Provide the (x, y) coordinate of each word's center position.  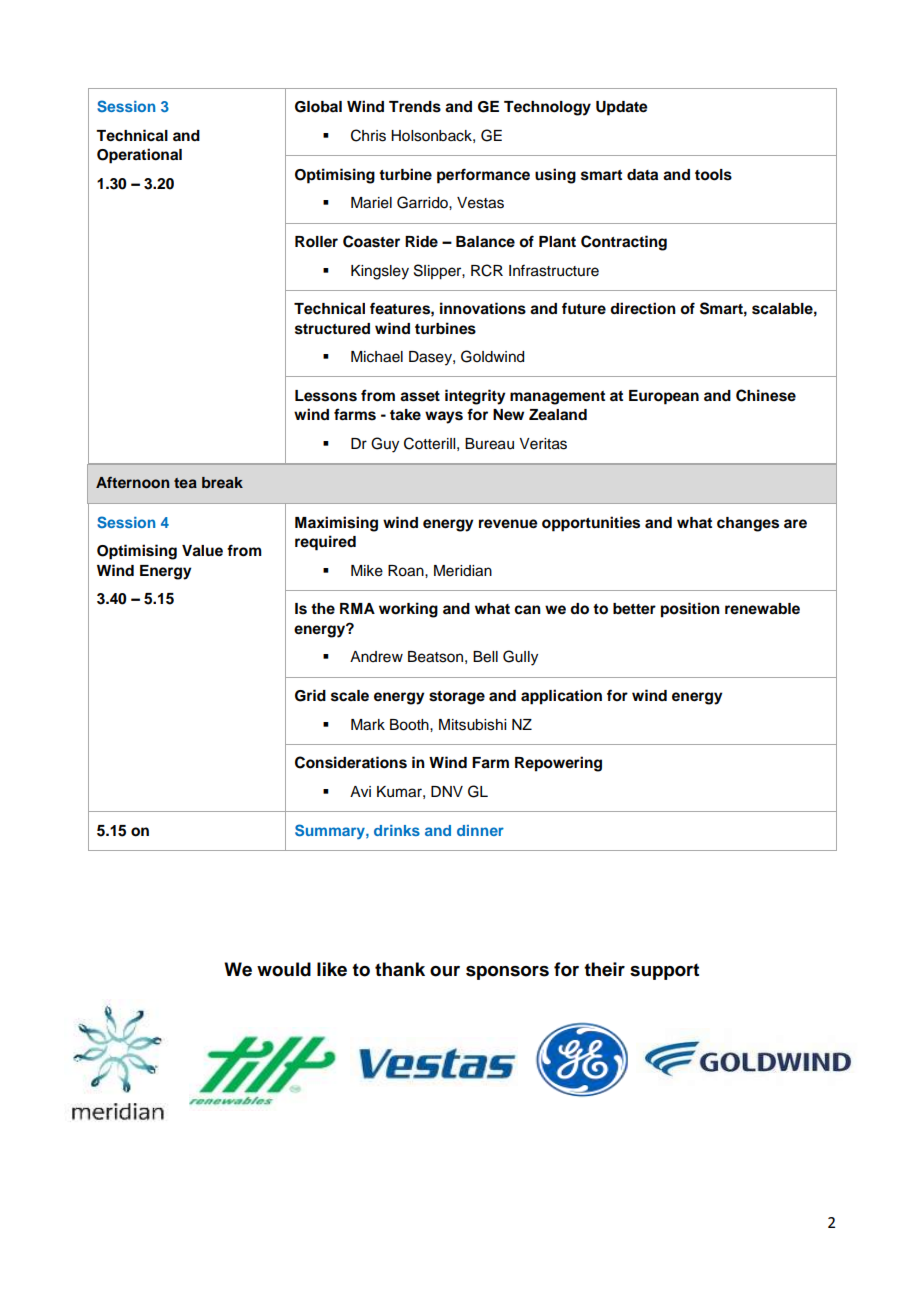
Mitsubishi (472, 725)
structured (332, 329)
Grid (310, 695)
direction (643, 308)
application (561, 697)
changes (748, 524)
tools (713, 175)
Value (202, 551)
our (445, 971)
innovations (483, 308)
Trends (415, 107)
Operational (139, 156)
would (284, 969)
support (664, 971)
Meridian (463, 571)
